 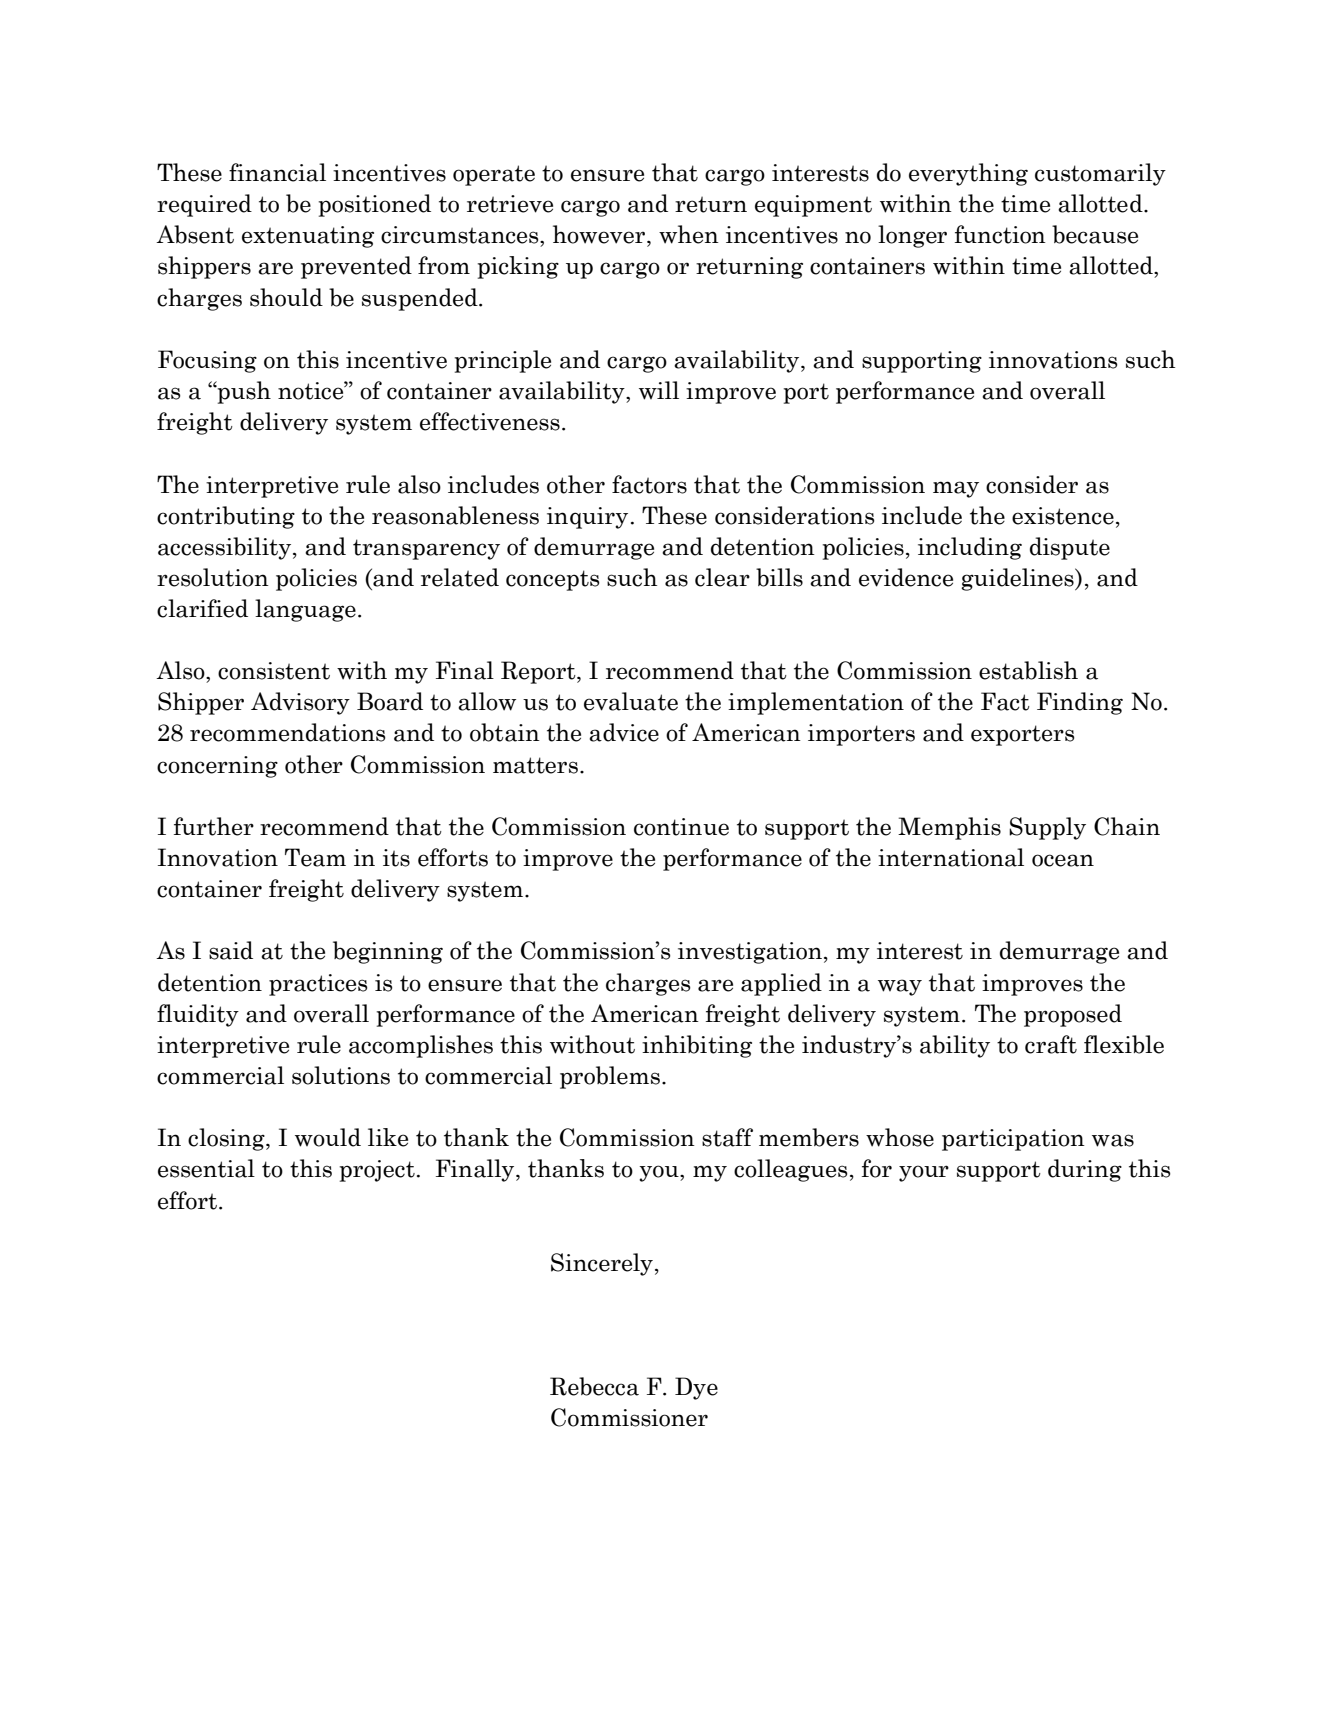 I want to click on ocean, so click(x=1063, y=860).
